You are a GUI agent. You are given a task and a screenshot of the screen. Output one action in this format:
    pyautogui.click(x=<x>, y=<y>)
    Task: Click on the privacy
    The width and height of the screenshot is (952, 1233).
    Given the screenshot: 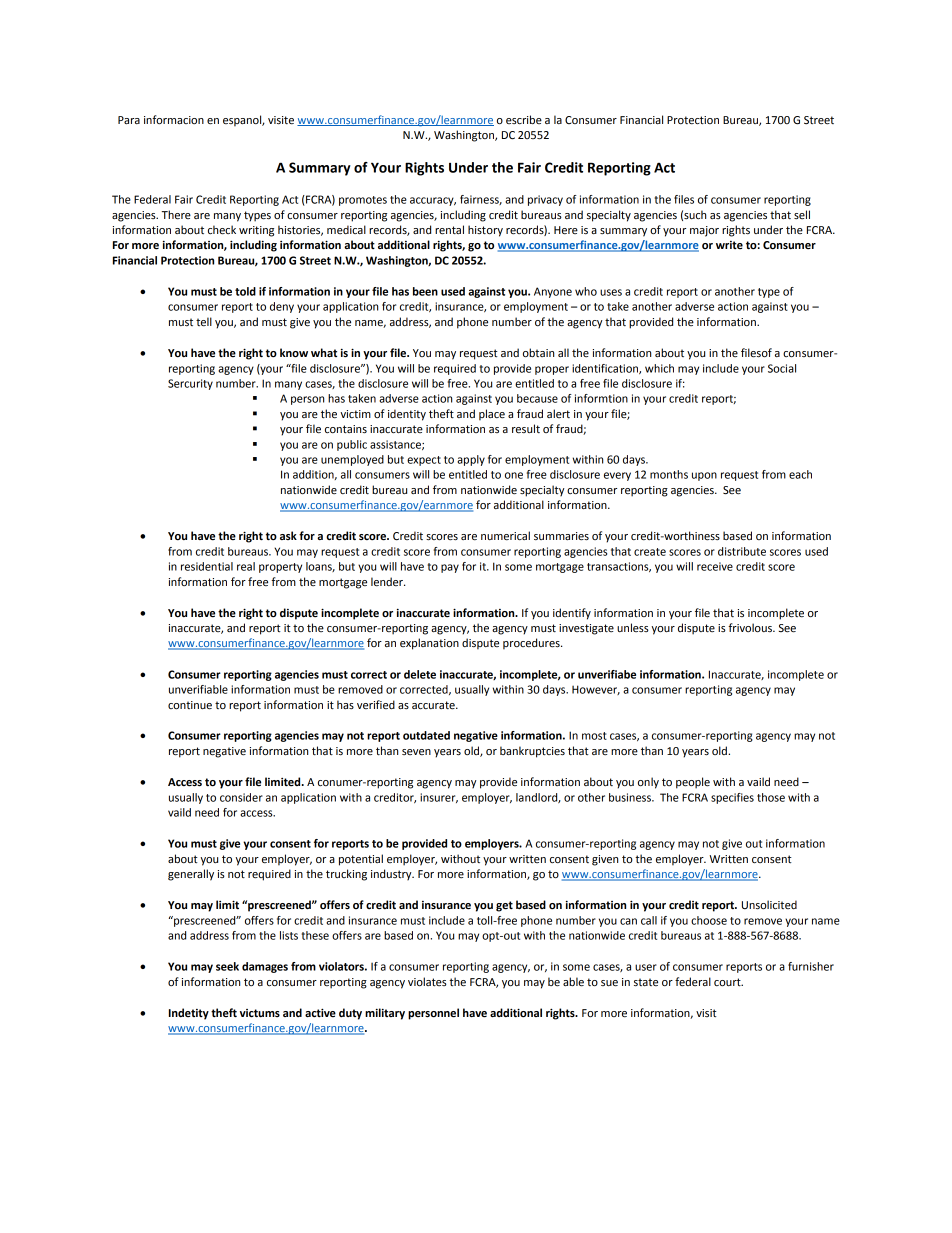 What is the action you would take?
    pyautogui.click(x=545, y=200)
